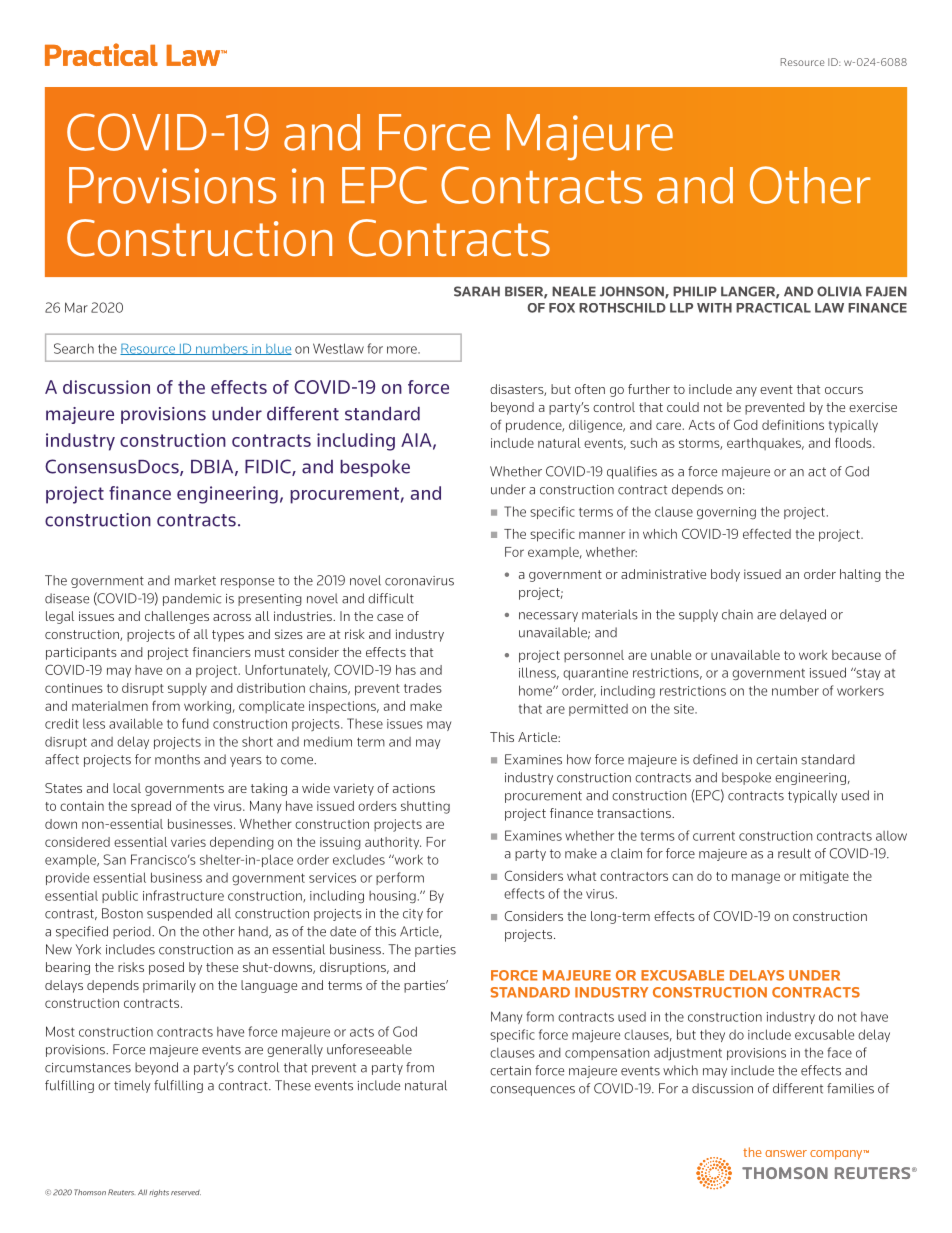  What do you see at coordinates (159, 1193) in the image?
I see `rights` at bounding box center [159, 1193].
